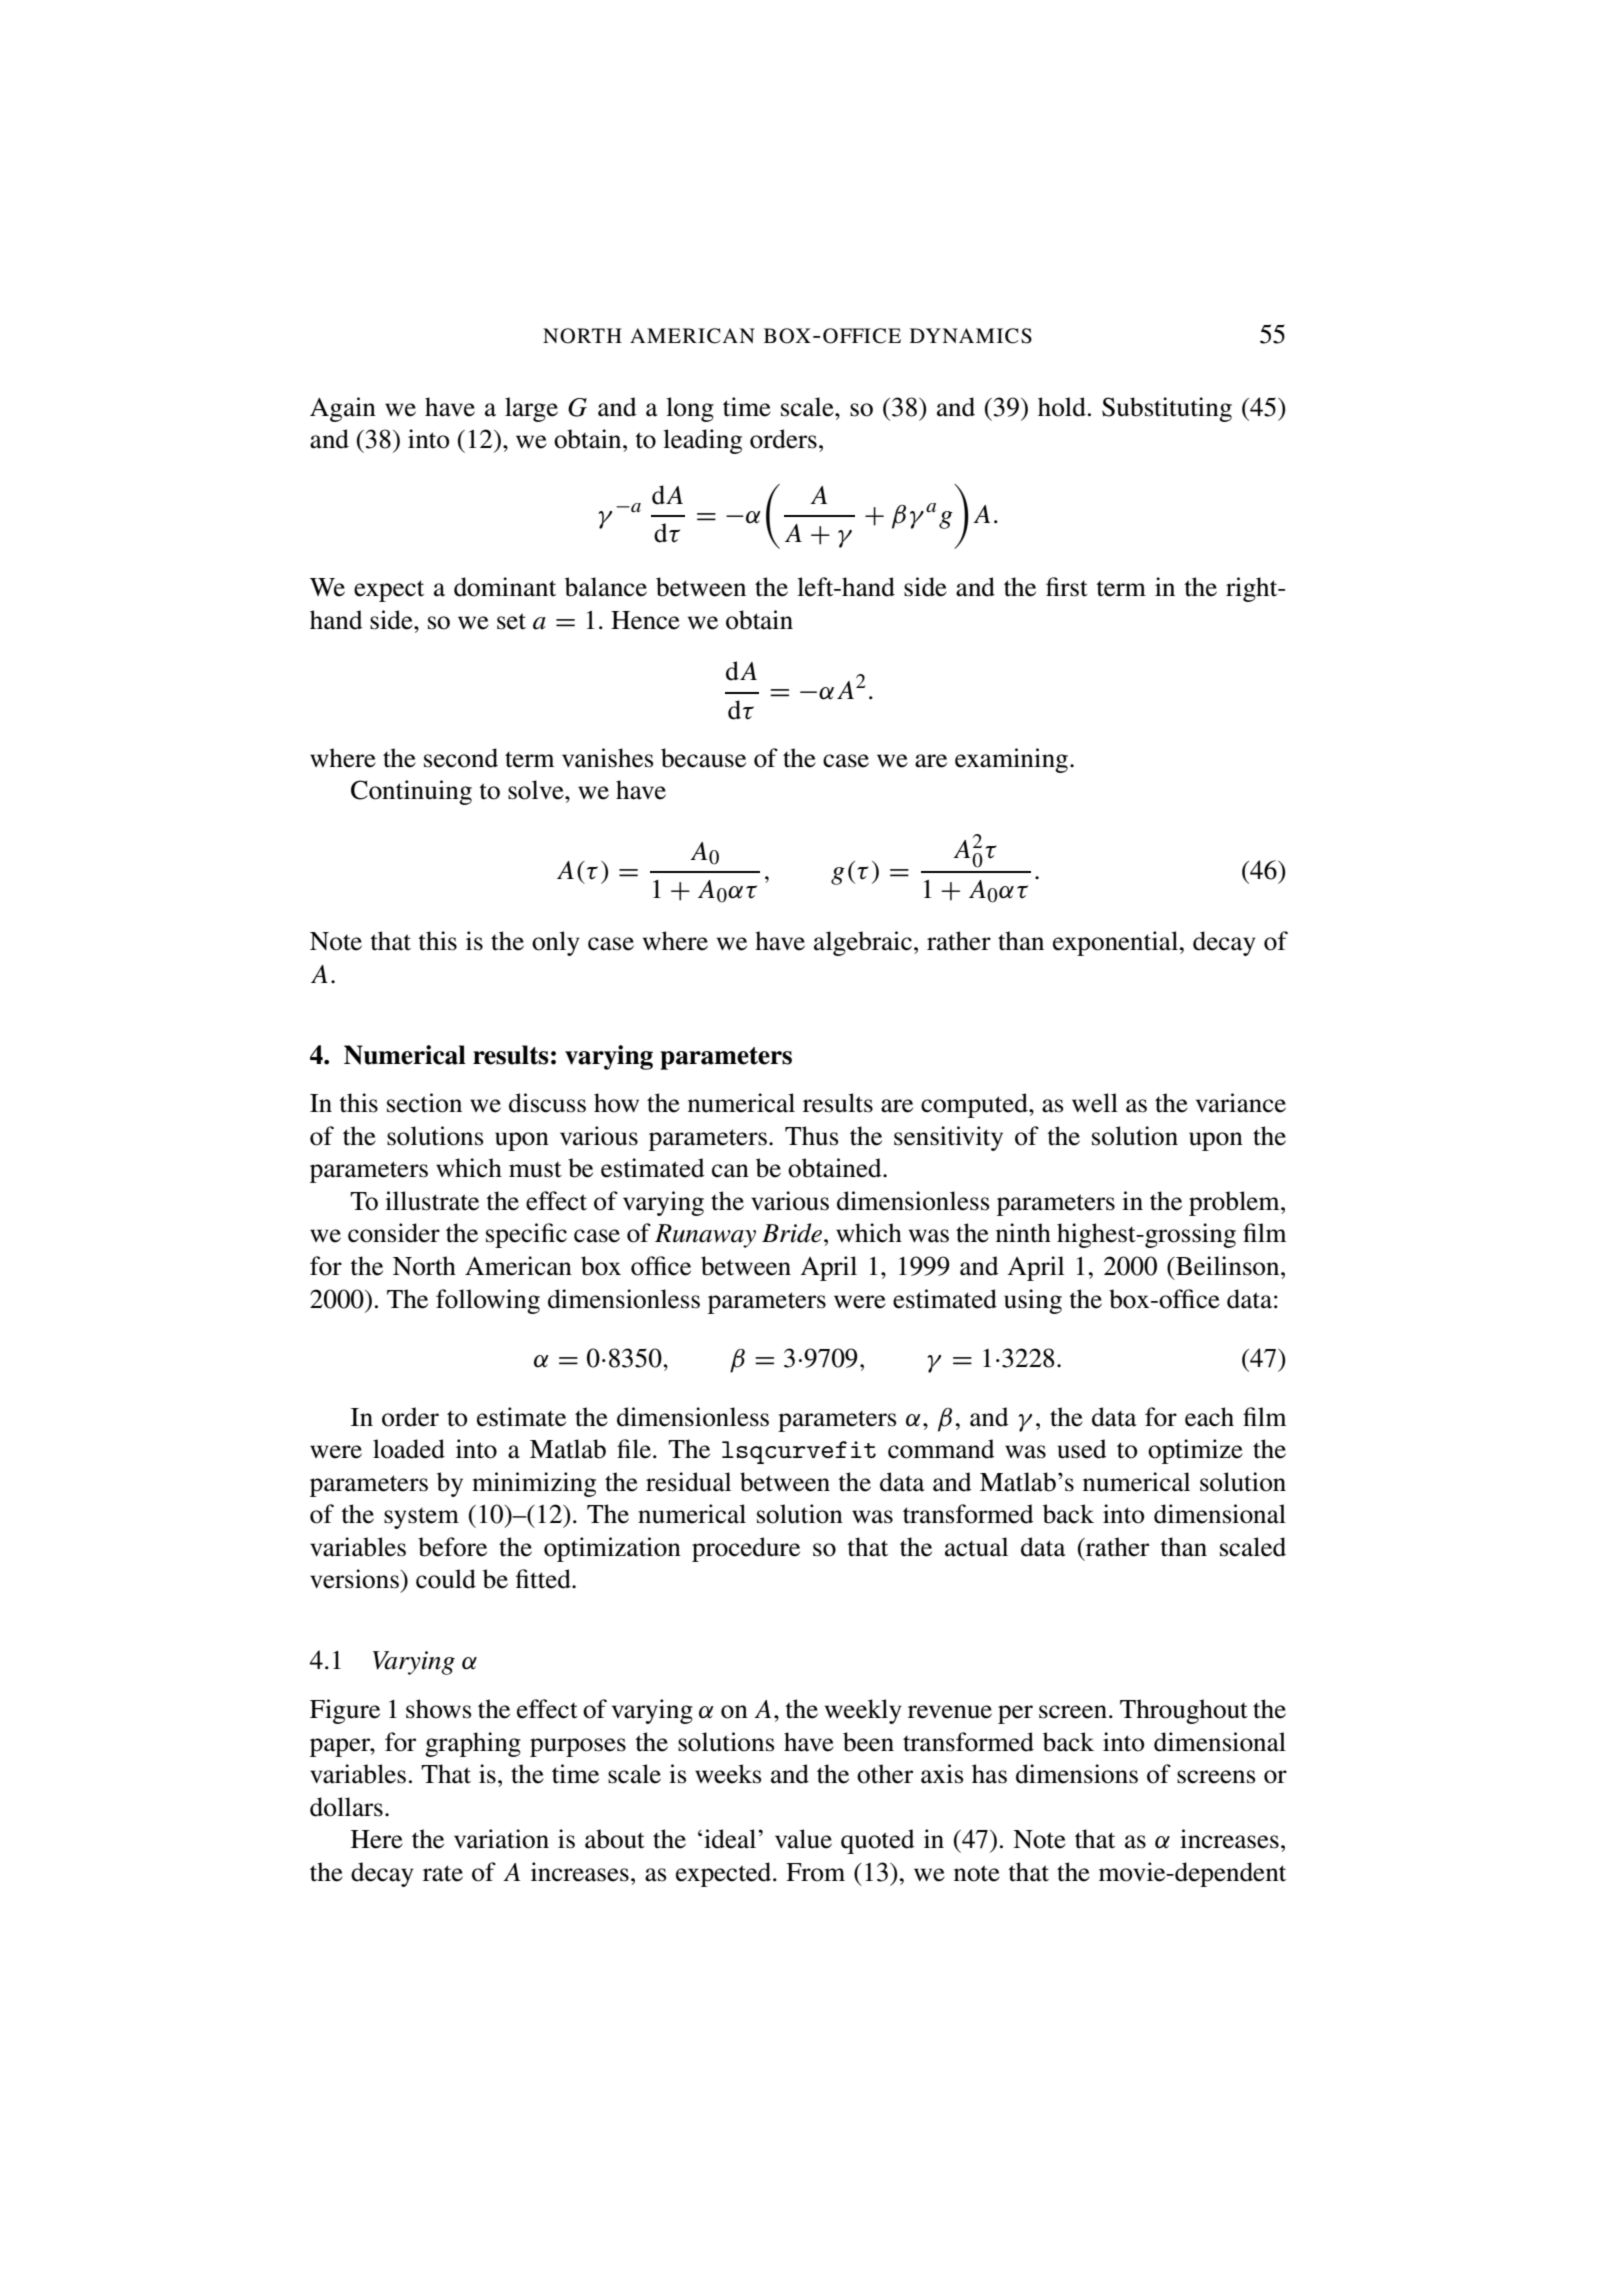  Describe the element at coordinates (703, 758) in the document. I see `because` at that location.
